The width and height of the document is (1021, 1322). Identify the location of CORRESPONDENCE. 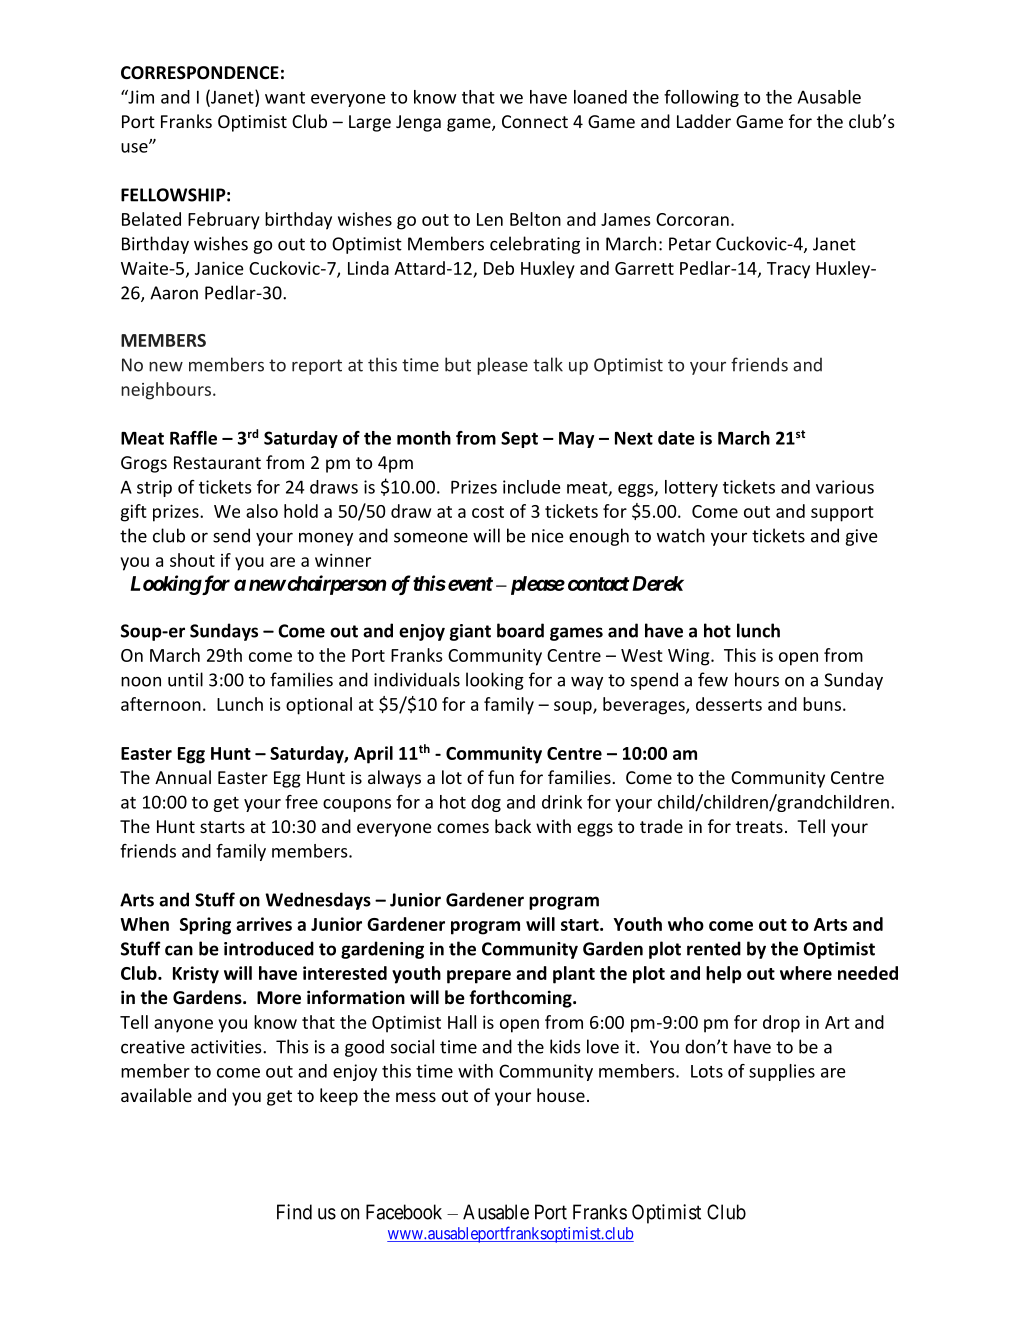
(200, 73).
